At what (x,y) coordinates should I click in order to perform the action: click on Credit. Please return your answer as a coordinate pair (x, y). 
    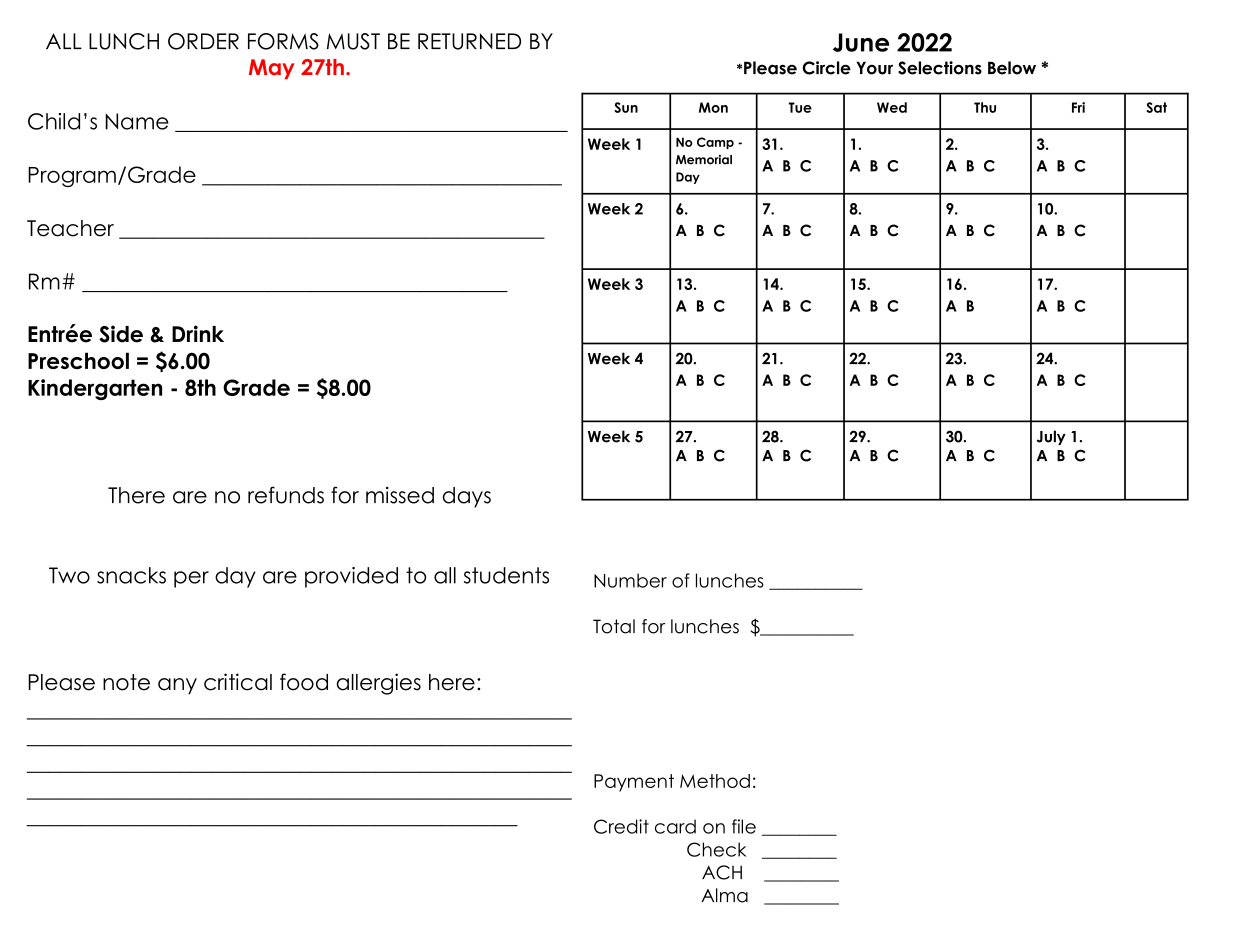
    Looking at the image, I should click on (621, 826).
